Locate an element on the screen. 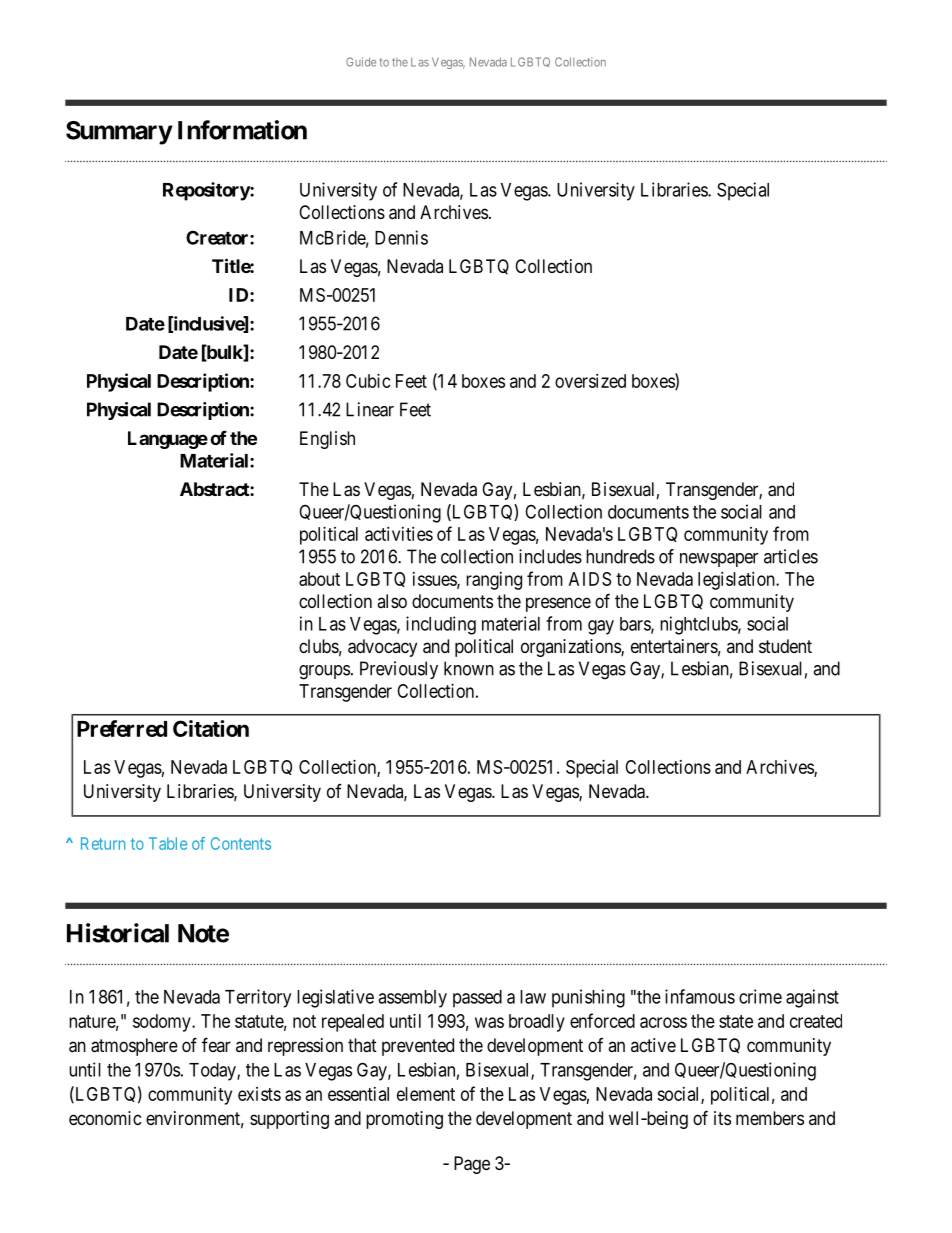 The height and width of the screenshot is (1233, 952). Information is located at coordinates (242, 130).
